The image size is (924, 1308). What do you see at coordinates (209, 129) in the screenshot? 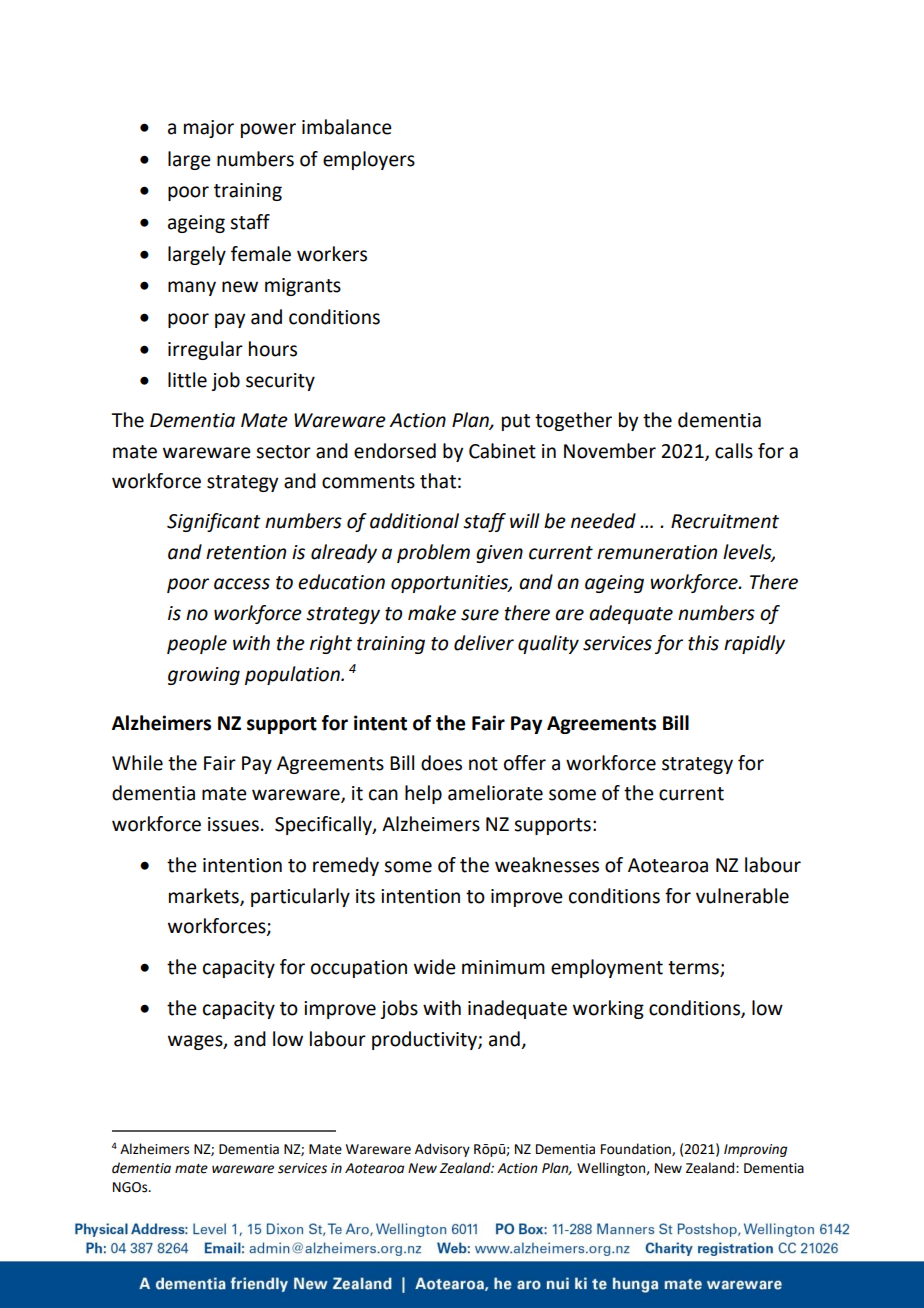
I see `major` at bounding box center [209, 129].
